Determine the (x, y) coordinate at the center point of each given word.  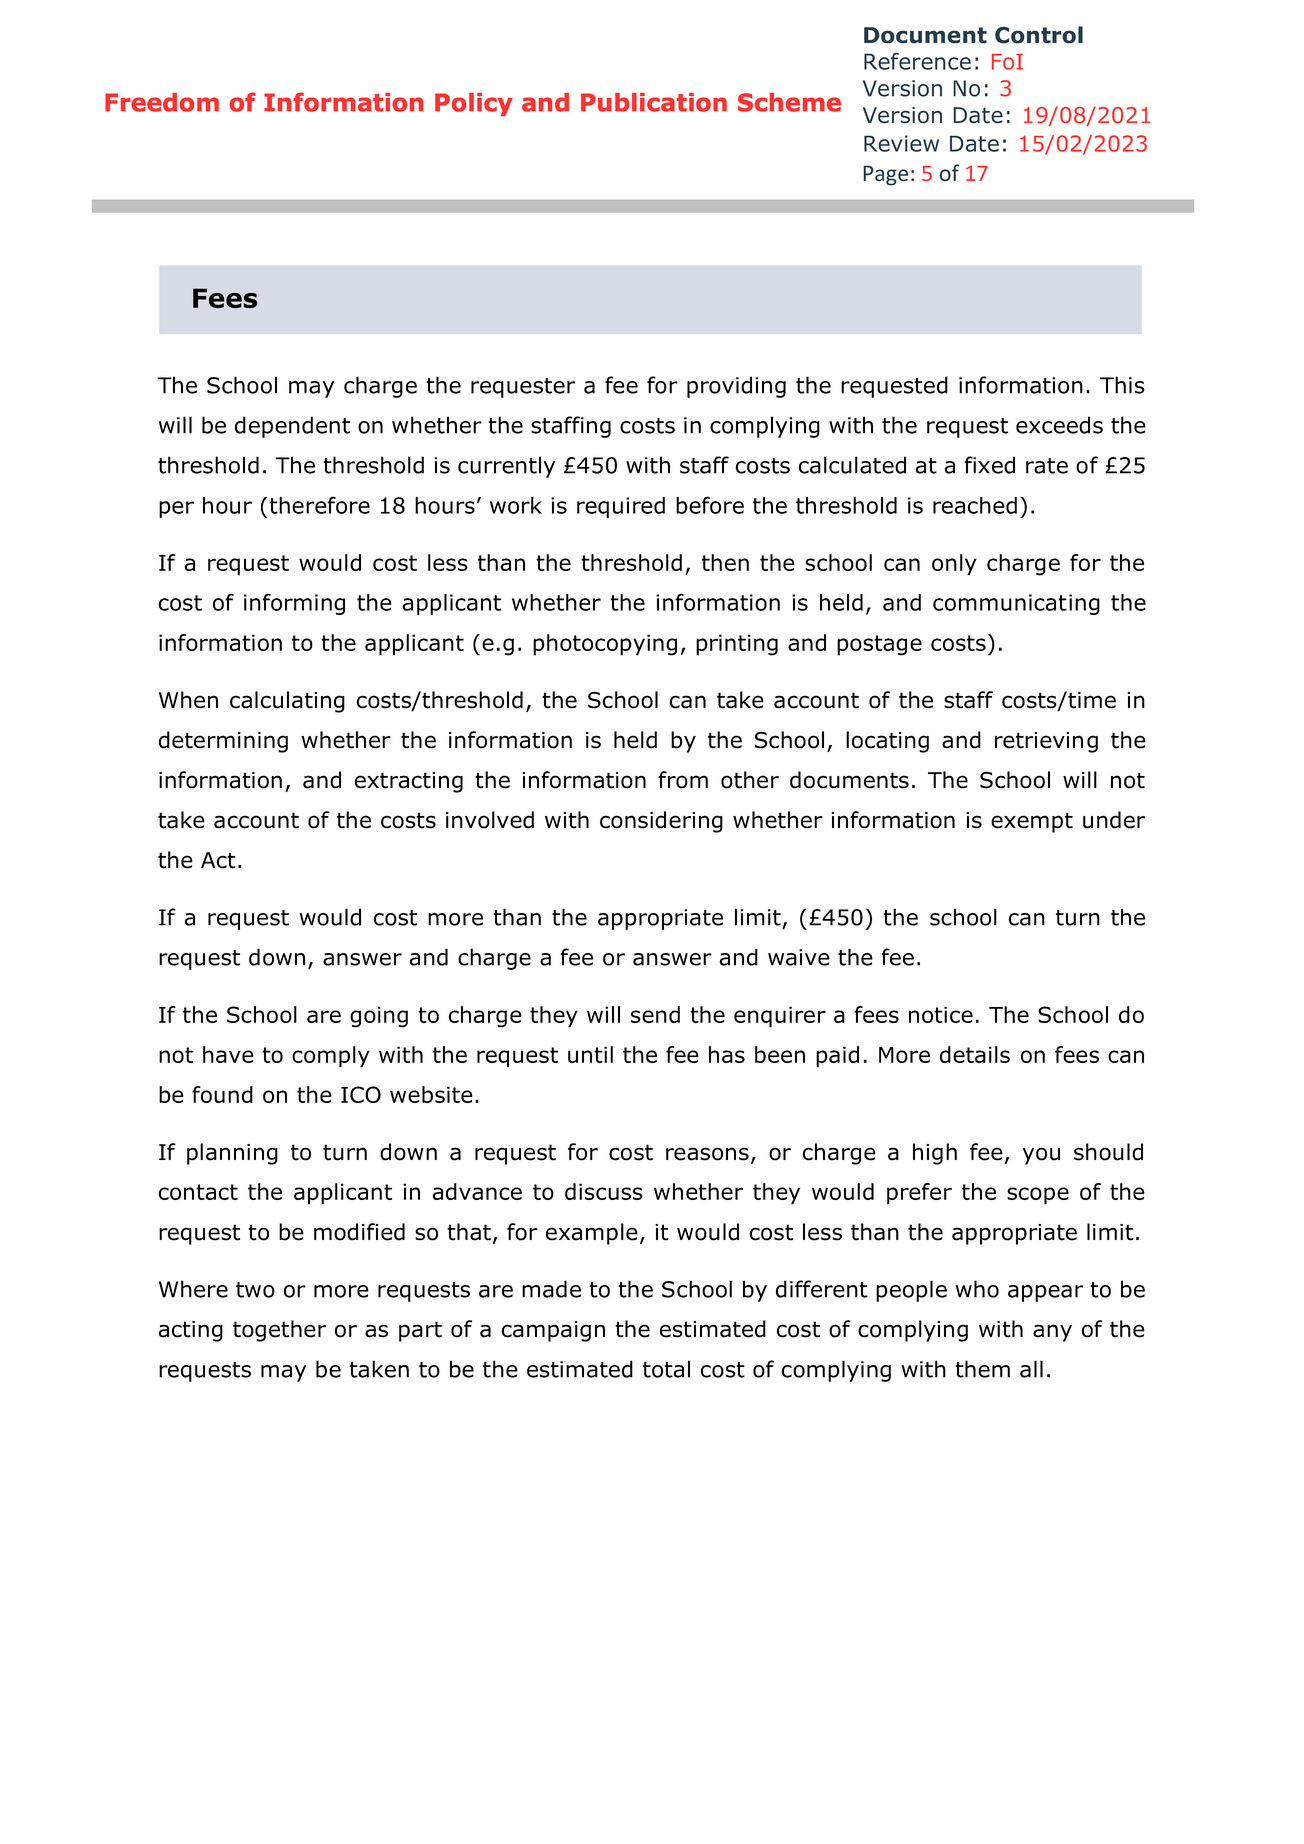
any (1052, 1333)
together (279, 1331)
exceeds (1059, 425)
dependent (292, 427)
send (655, 1014)
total (666, 1369)
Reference (917, 61)
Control (1039, 35)
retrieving (1046, 742)
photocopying (605, 645)
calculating (287, 702)
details (975, 1054)
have (228, 1054)
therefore (319, 505)
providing (736, 387)
